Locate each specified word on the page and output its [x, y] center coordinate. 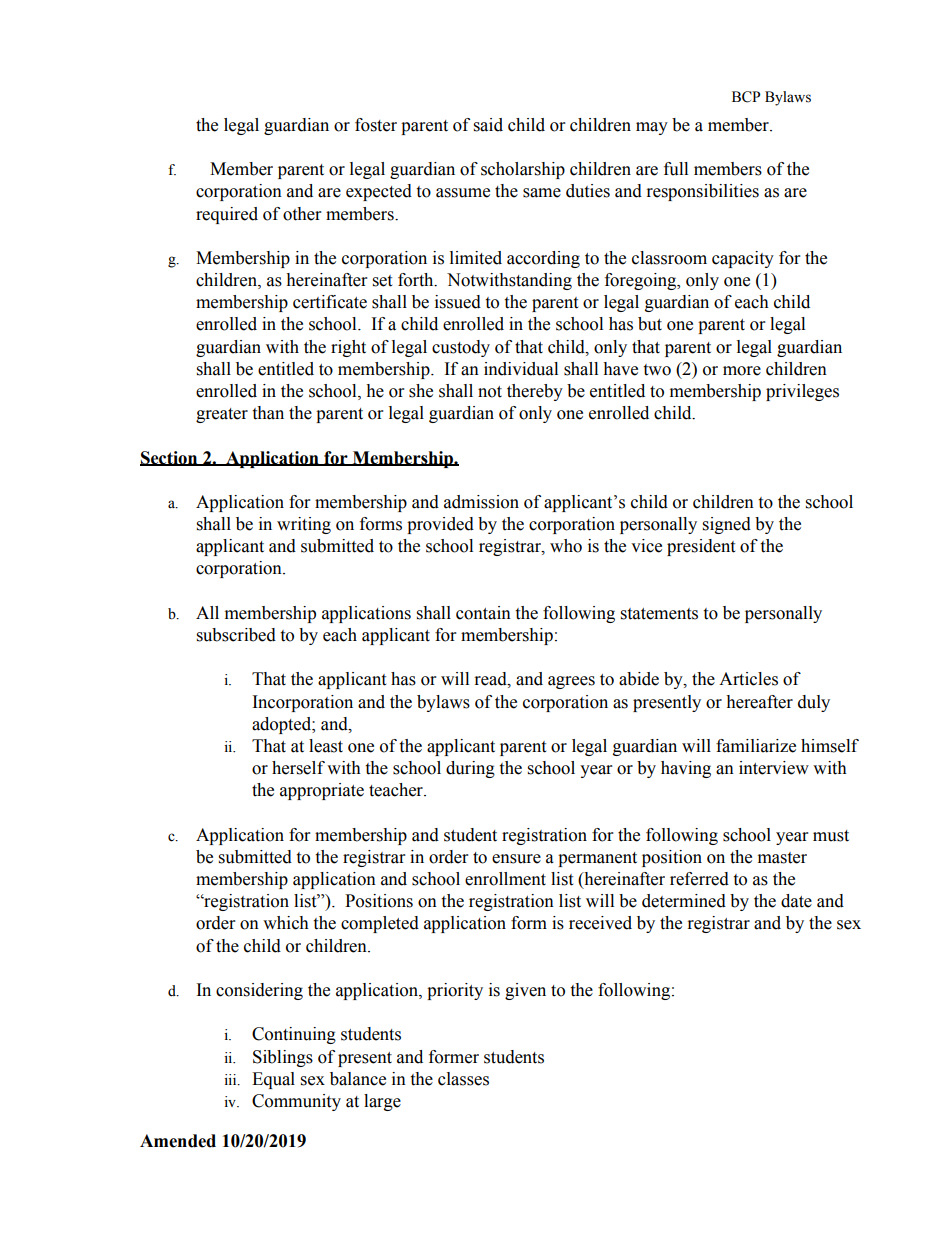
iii [232, 1080]
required [227, 215]
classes [463, 1079]
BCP [746, 97]
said [488, 125]
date [796, 901]
